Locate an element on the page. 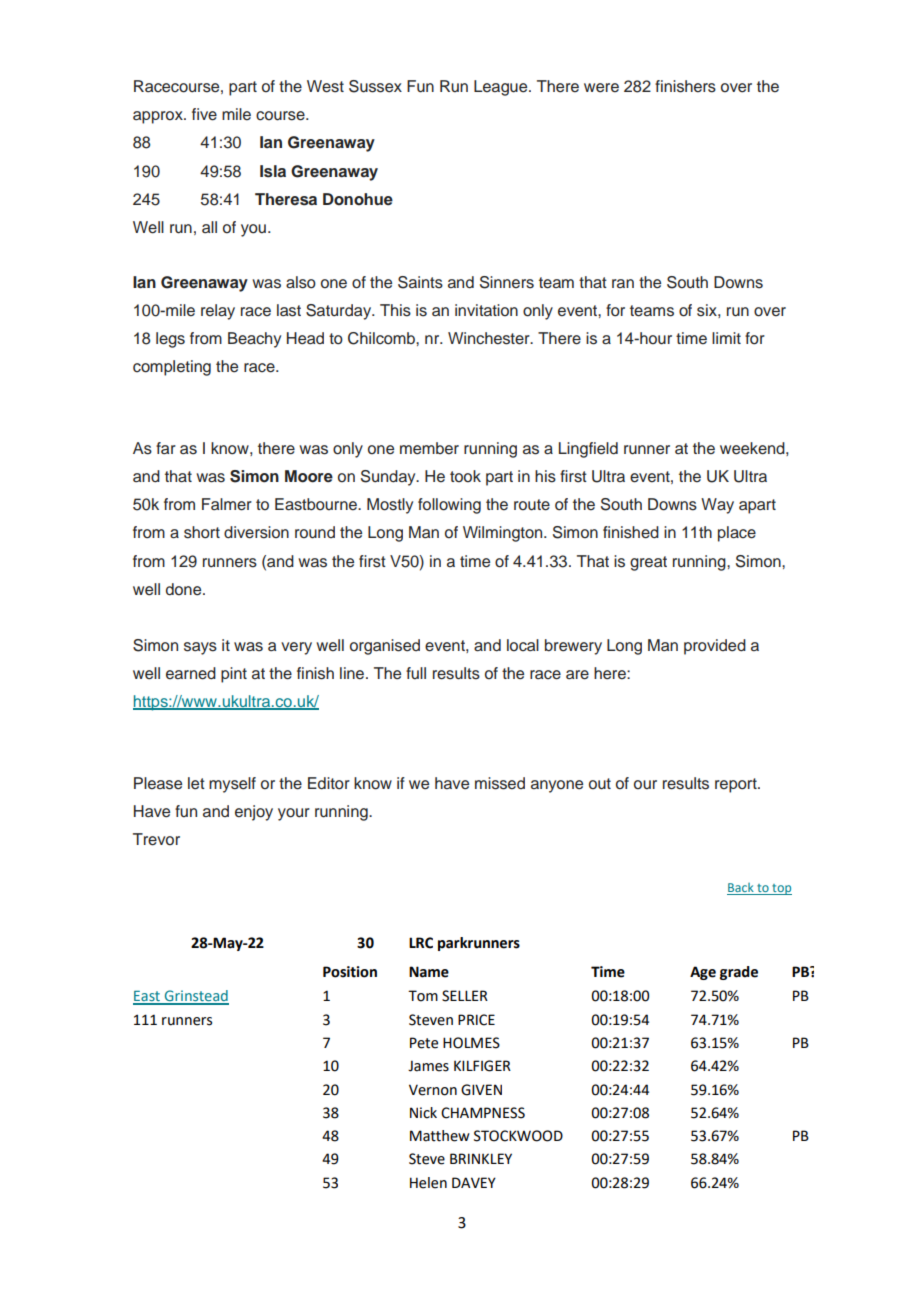 Image resolution: width=924 pixels, height=1308 pixels. says is located at coordinates (200, 648).
